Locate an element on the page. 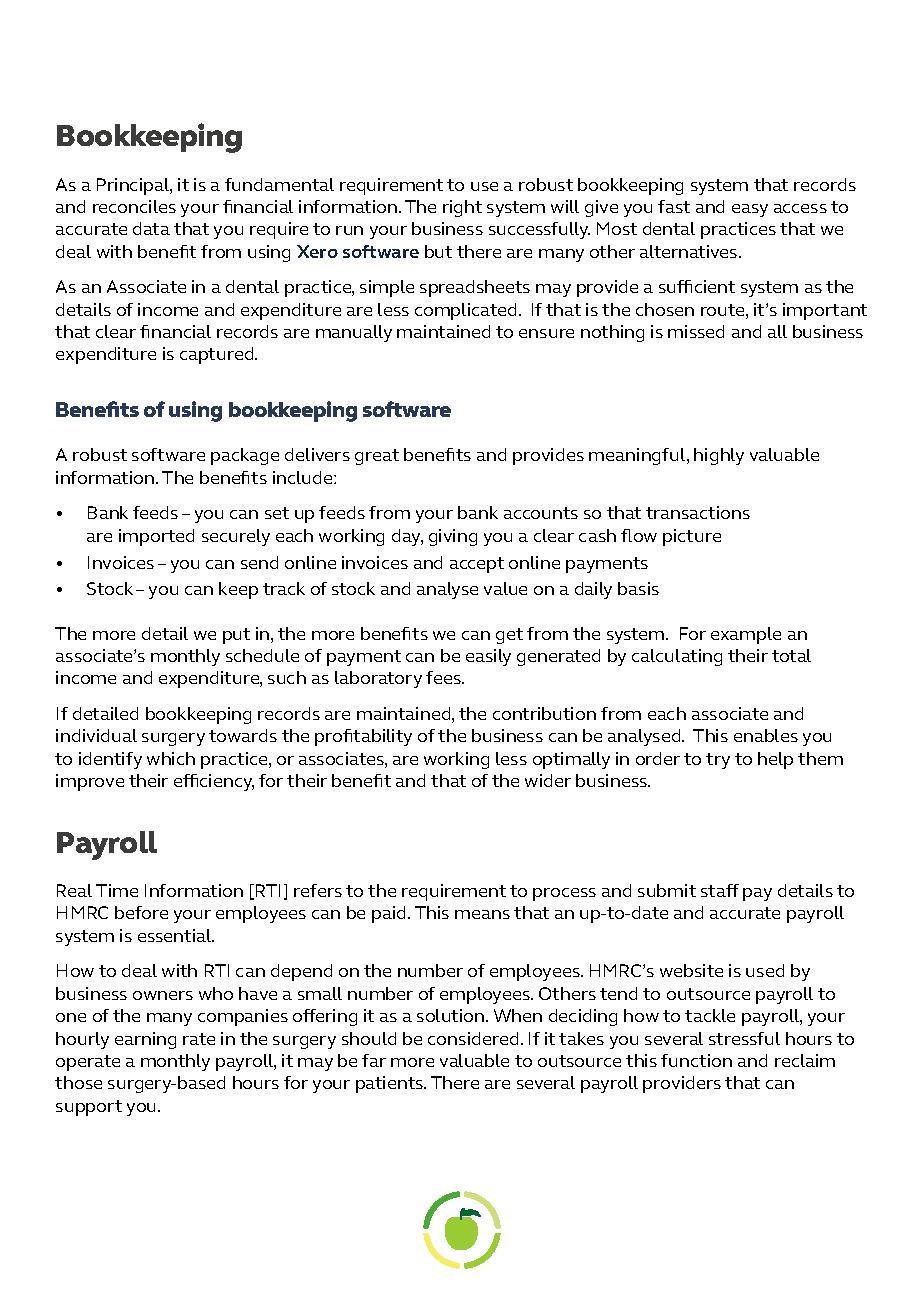 The width and height of the page is (924, 1308). patients is located at coordinates (390, 1084).
